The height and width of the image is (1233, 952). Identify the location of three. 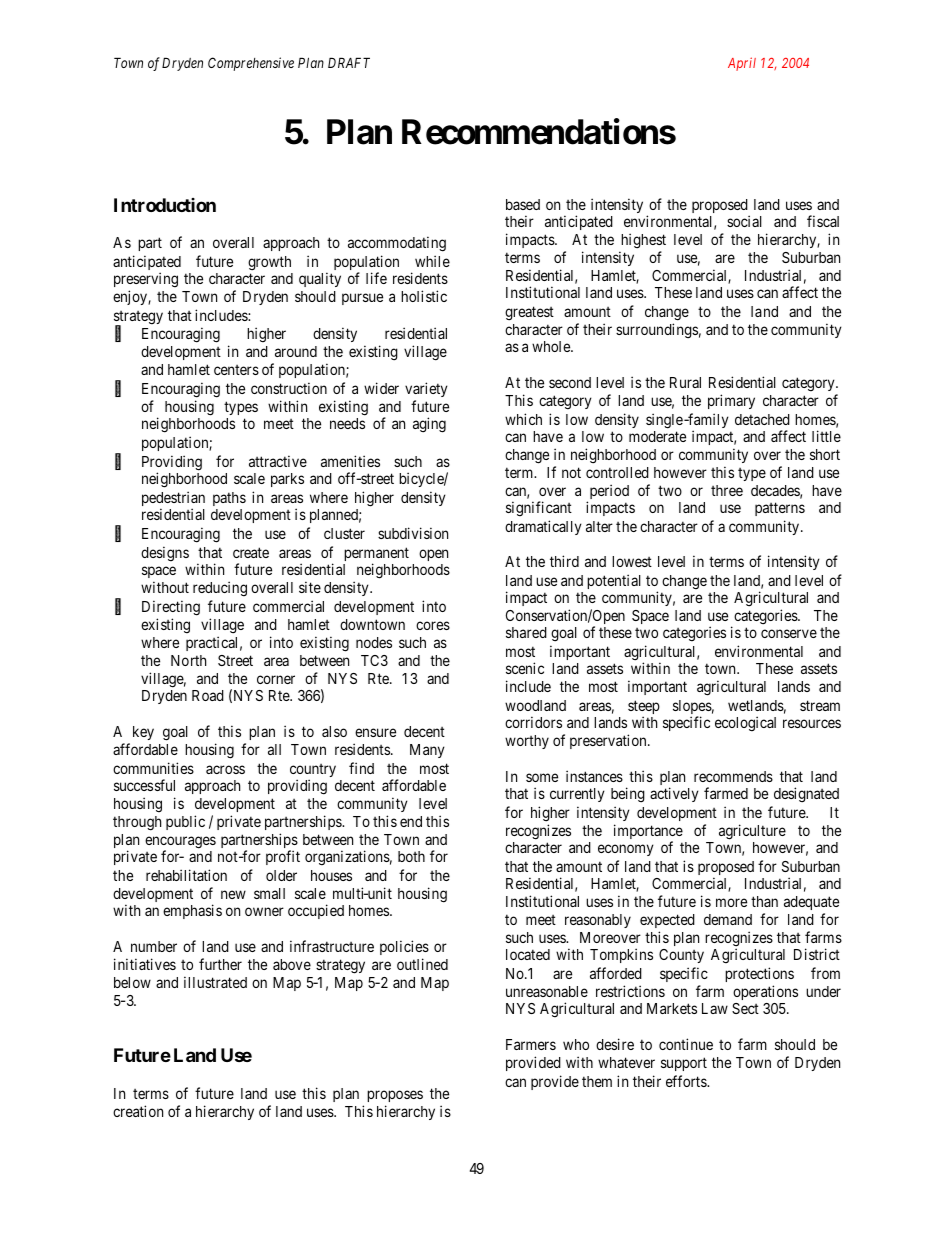
(727, 490).
